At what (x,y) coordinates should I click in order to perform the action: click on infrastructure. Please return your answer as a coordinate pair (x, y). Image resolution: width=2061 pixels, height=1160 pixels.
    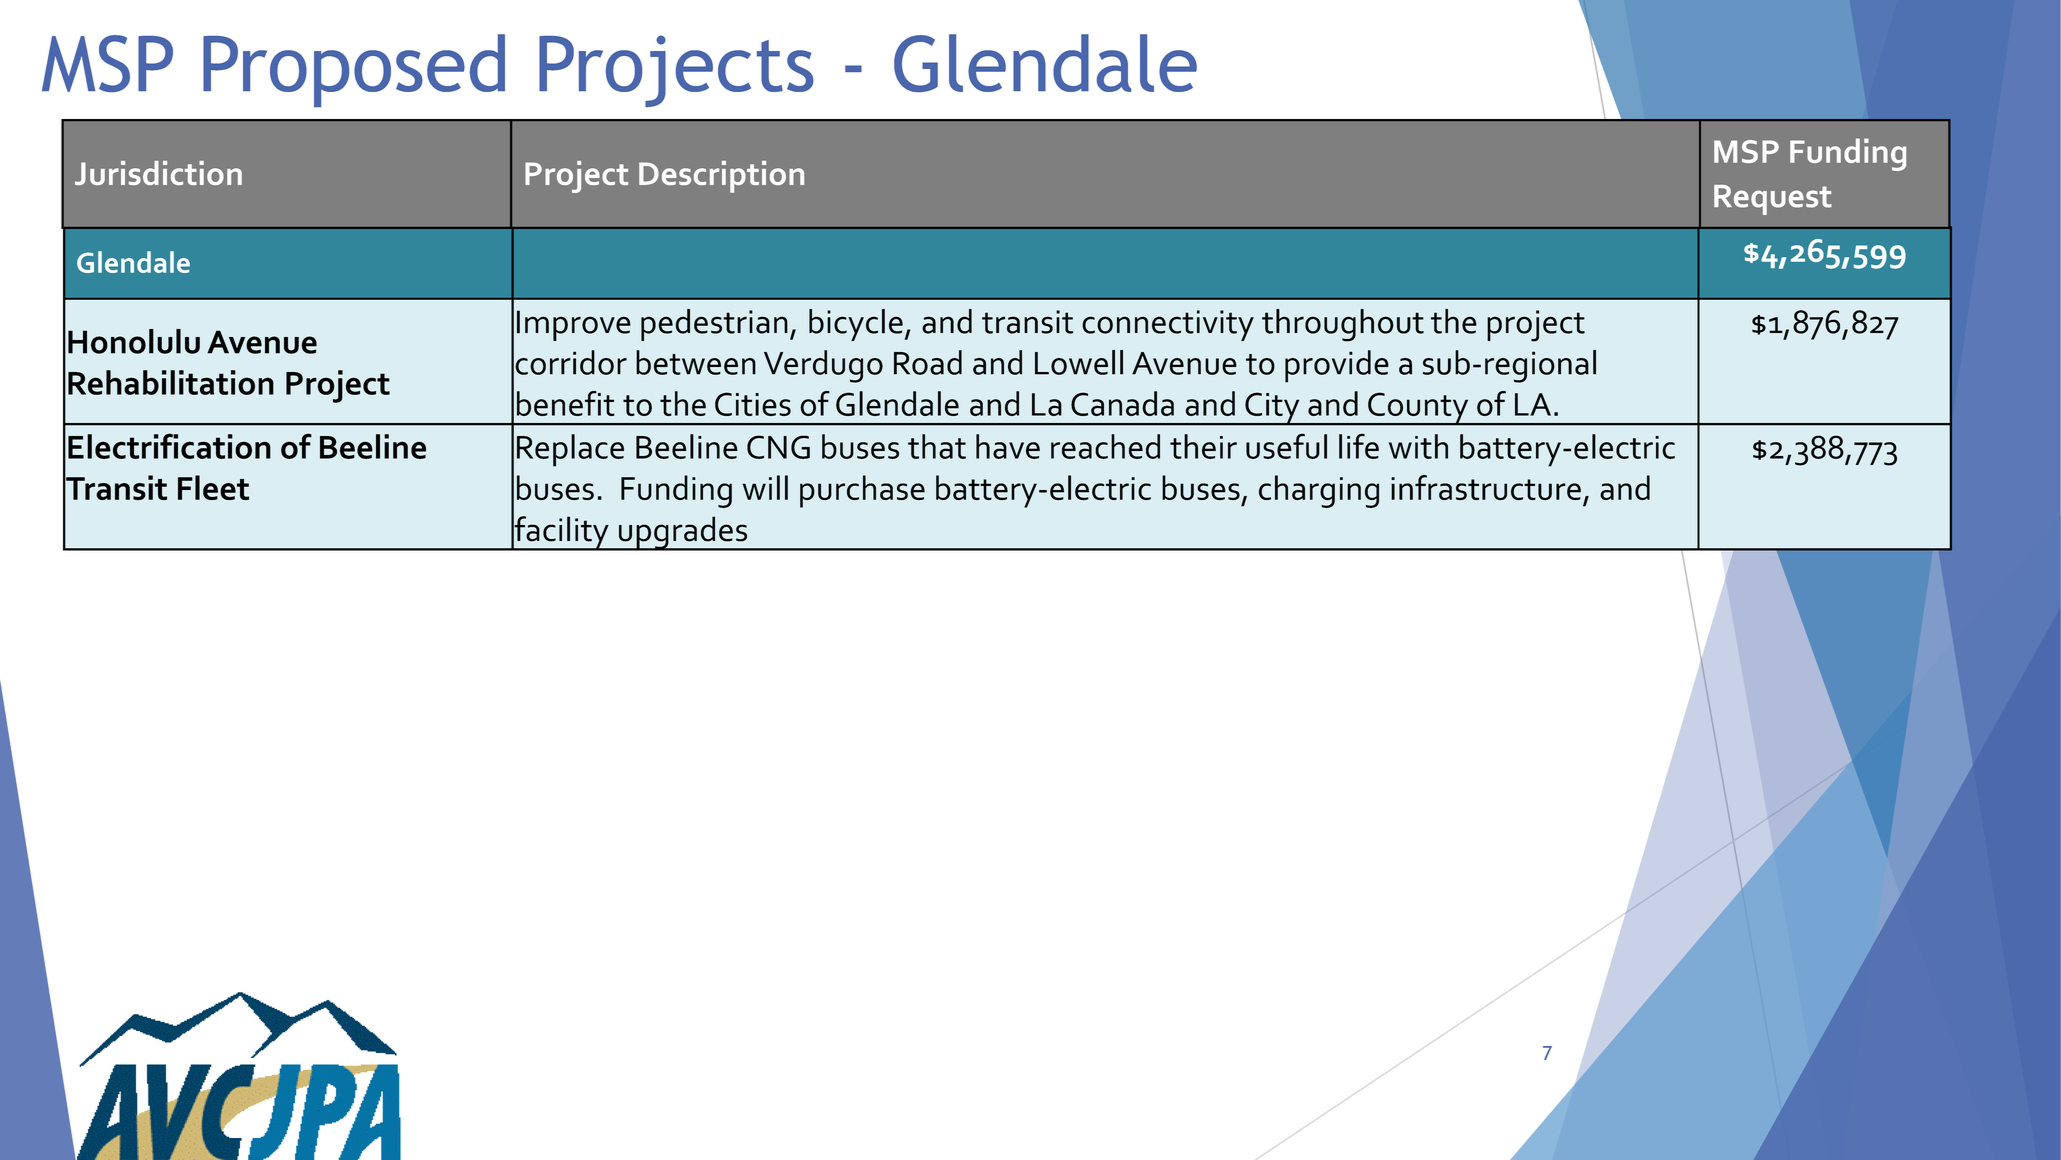
    Looking at the image, I should click on (1486, 487).
